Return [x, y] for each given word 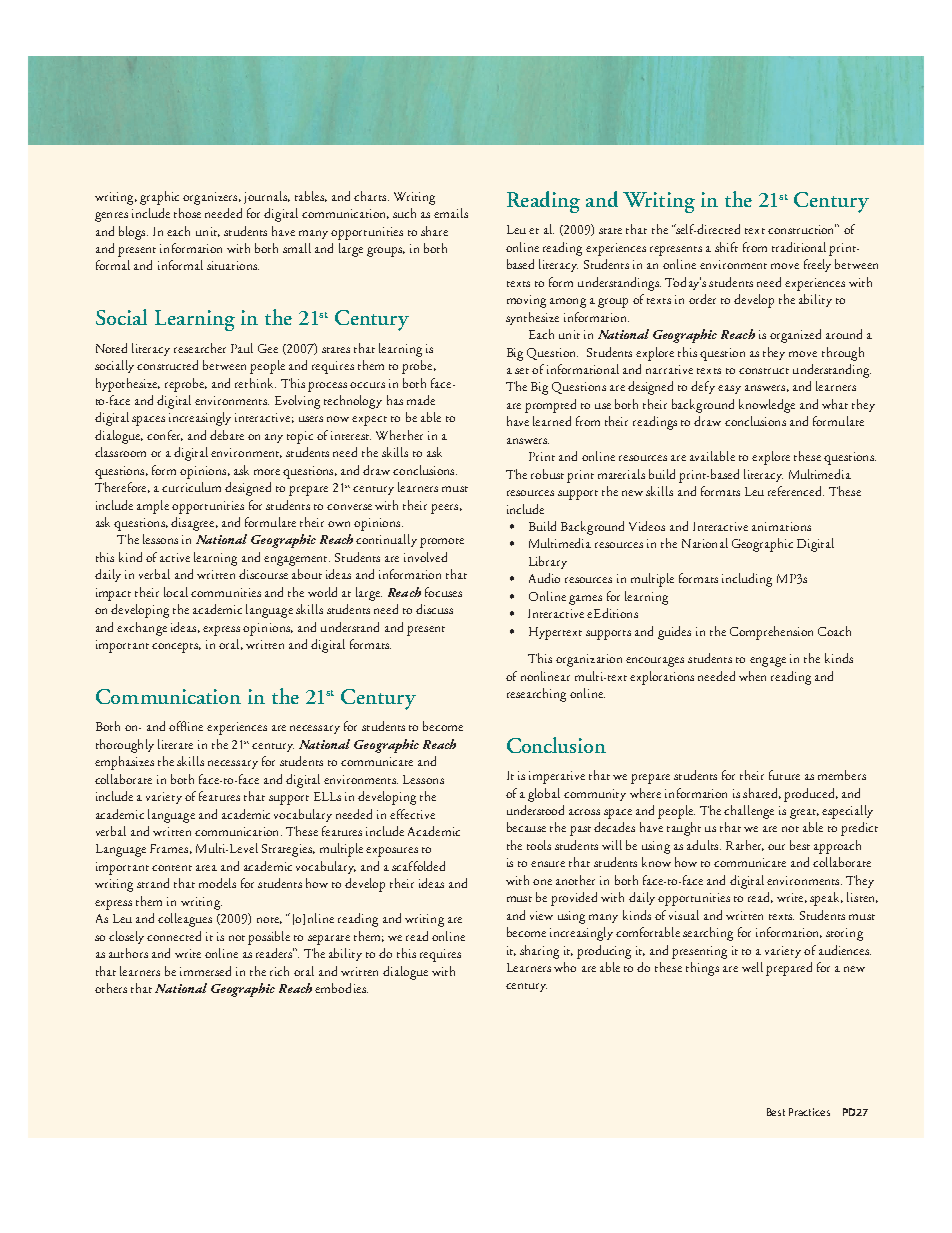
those [187, 213]
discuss [434, 609]
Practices [809, 1112]
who [565, 967]
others [111, 988]
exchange [142, 629]
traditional [799, 247]
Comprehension [771, 633]
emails [451, 213]
